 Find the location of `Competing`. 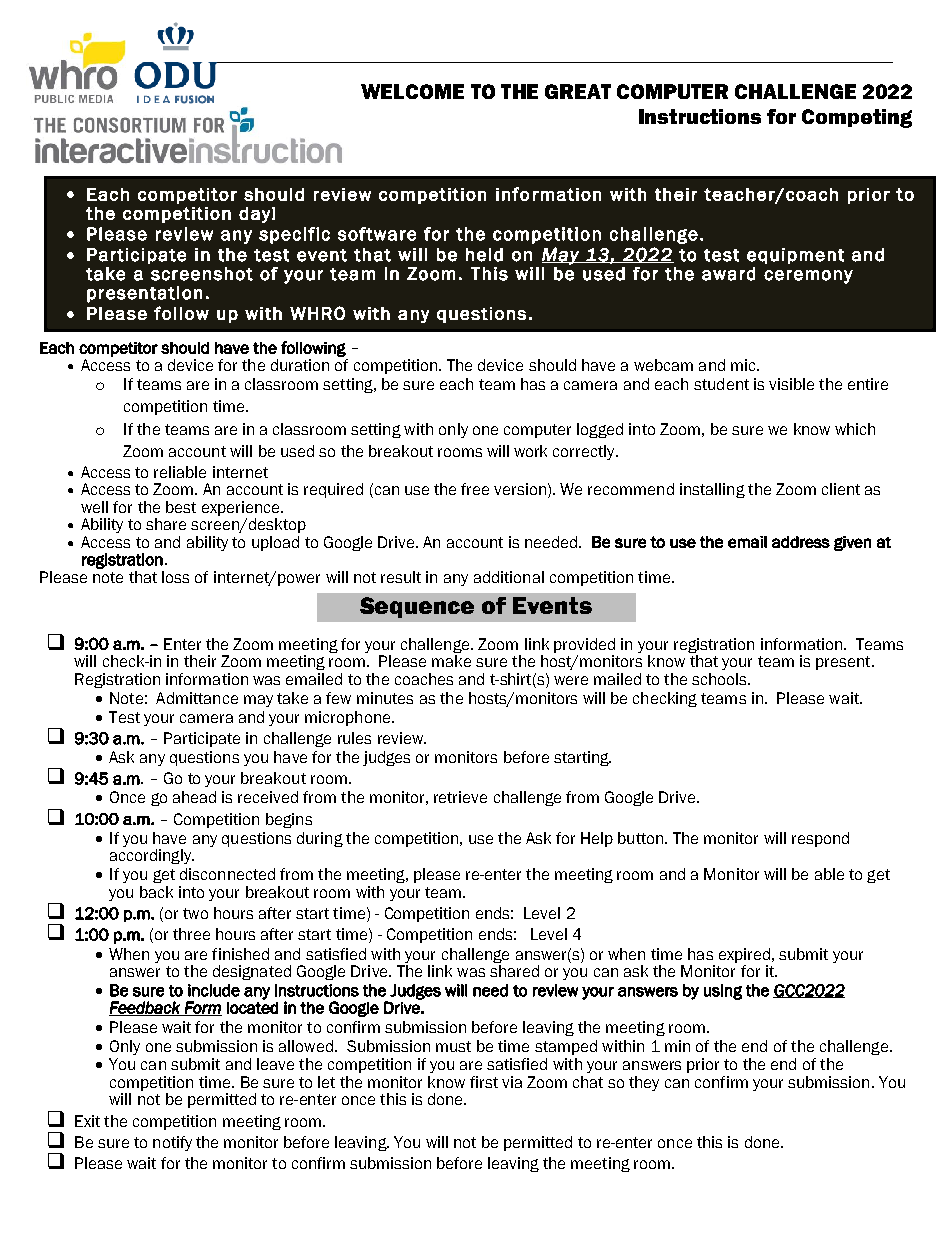

Competing is located at coordinates (857, 118).
